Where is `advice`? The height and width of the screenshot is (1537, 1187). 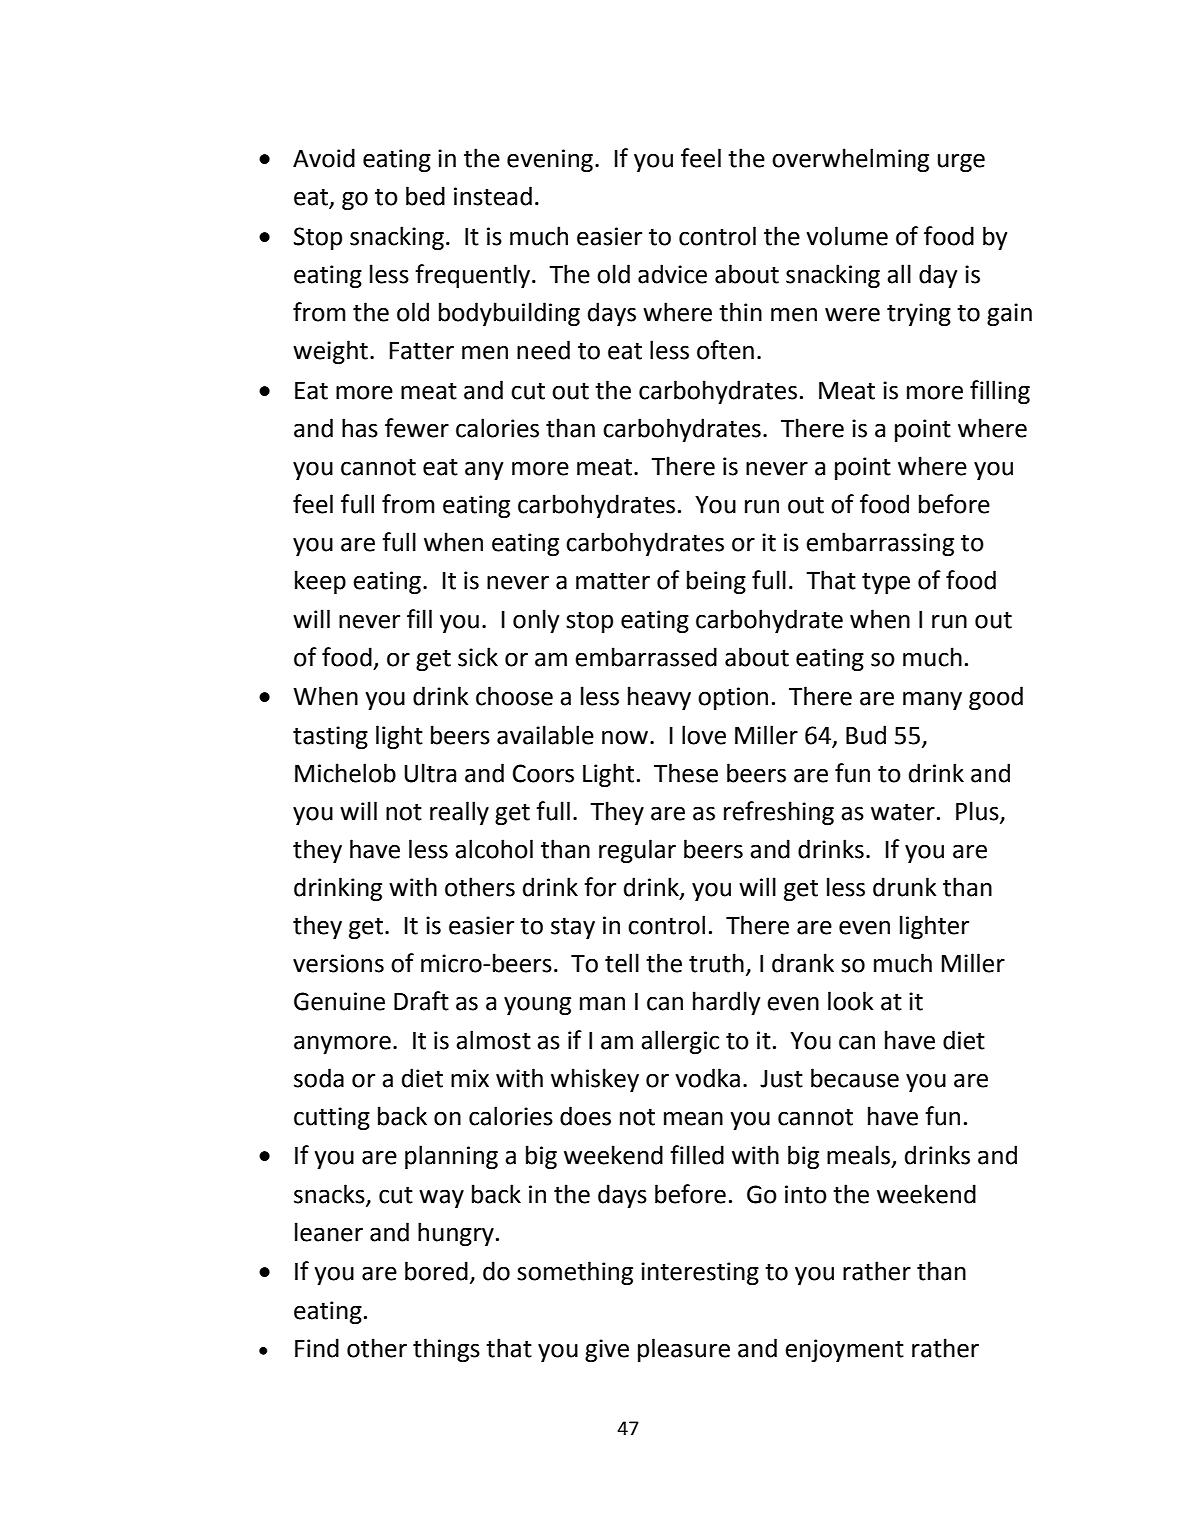
advice is located at coordinates (672, 274).
